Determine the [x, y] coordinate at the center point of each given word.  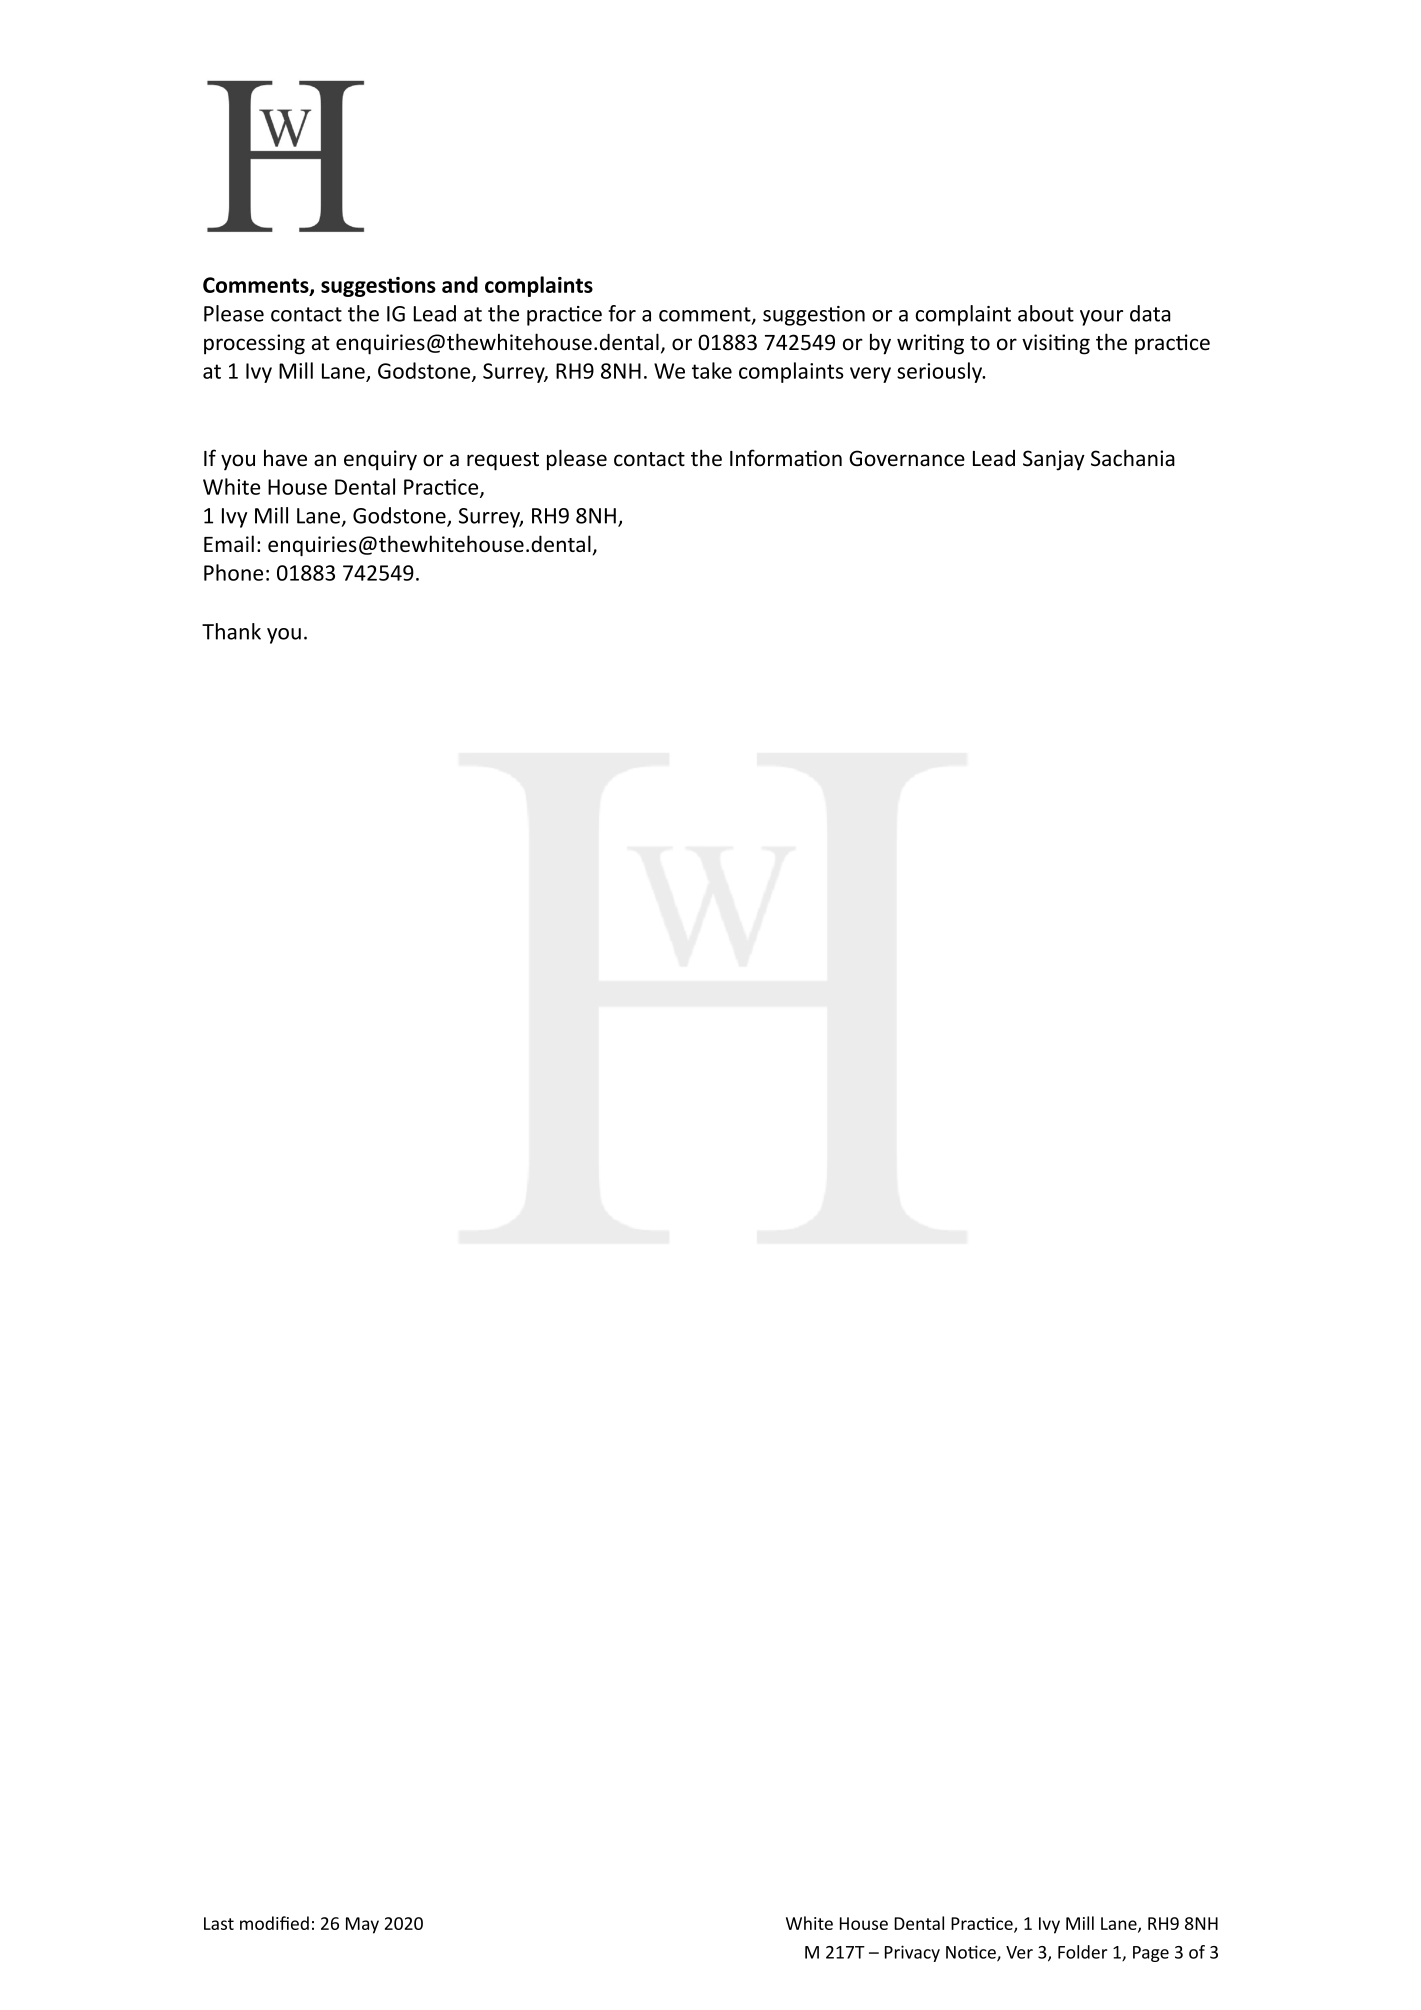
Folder [1082, 1952]
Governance [907, 458]
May [362, 1925]
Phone [233, 572]
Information [786, 458]
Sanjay [1054, 460]
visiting [1056, 344]
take [712, 370]
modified [274, 1923]
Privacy [912, 1953]
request [503, 461]
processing [254, 344]
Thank [231, 631]
